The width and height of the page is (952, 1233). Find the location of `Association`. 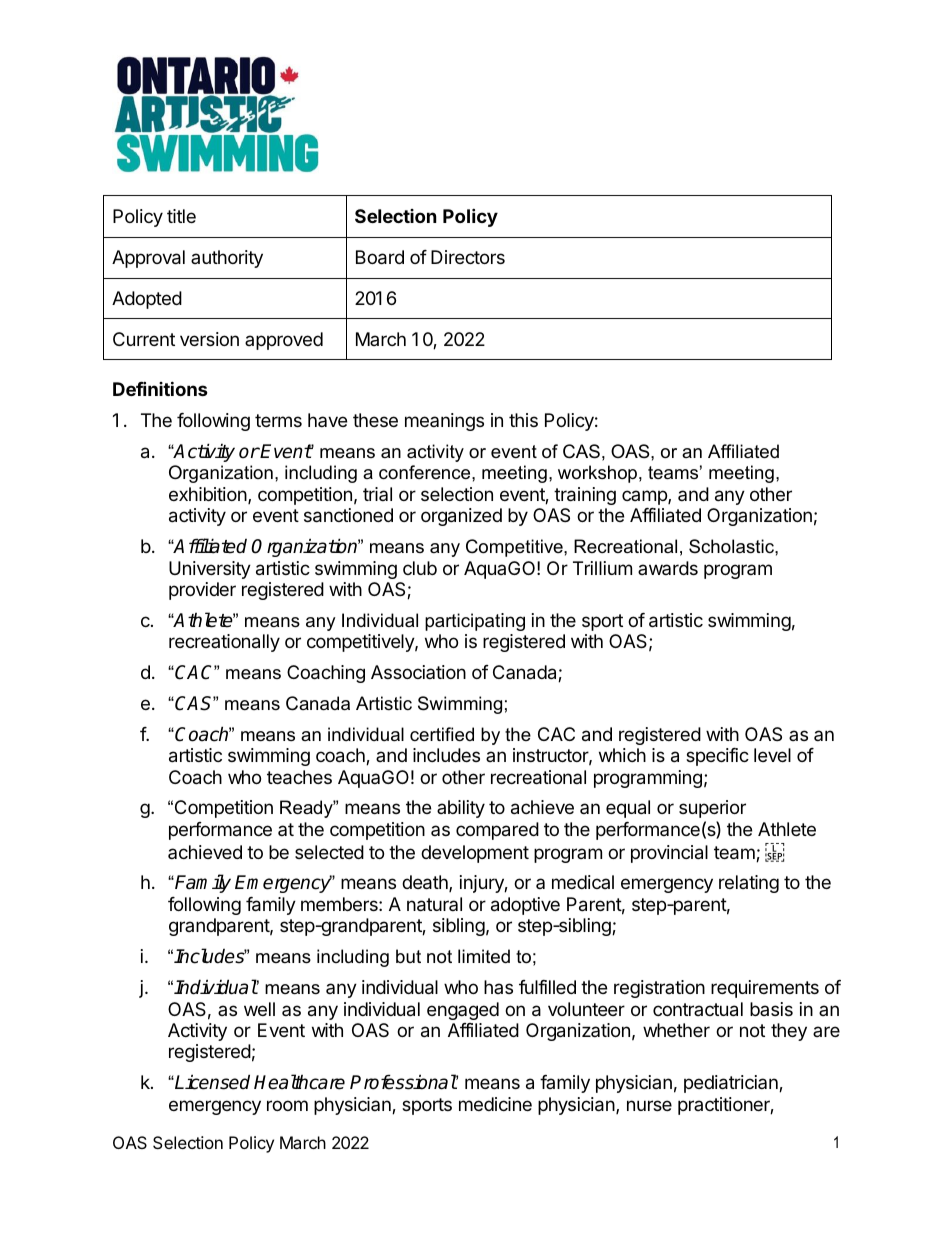

Association is located at coordinates (418, 672).
